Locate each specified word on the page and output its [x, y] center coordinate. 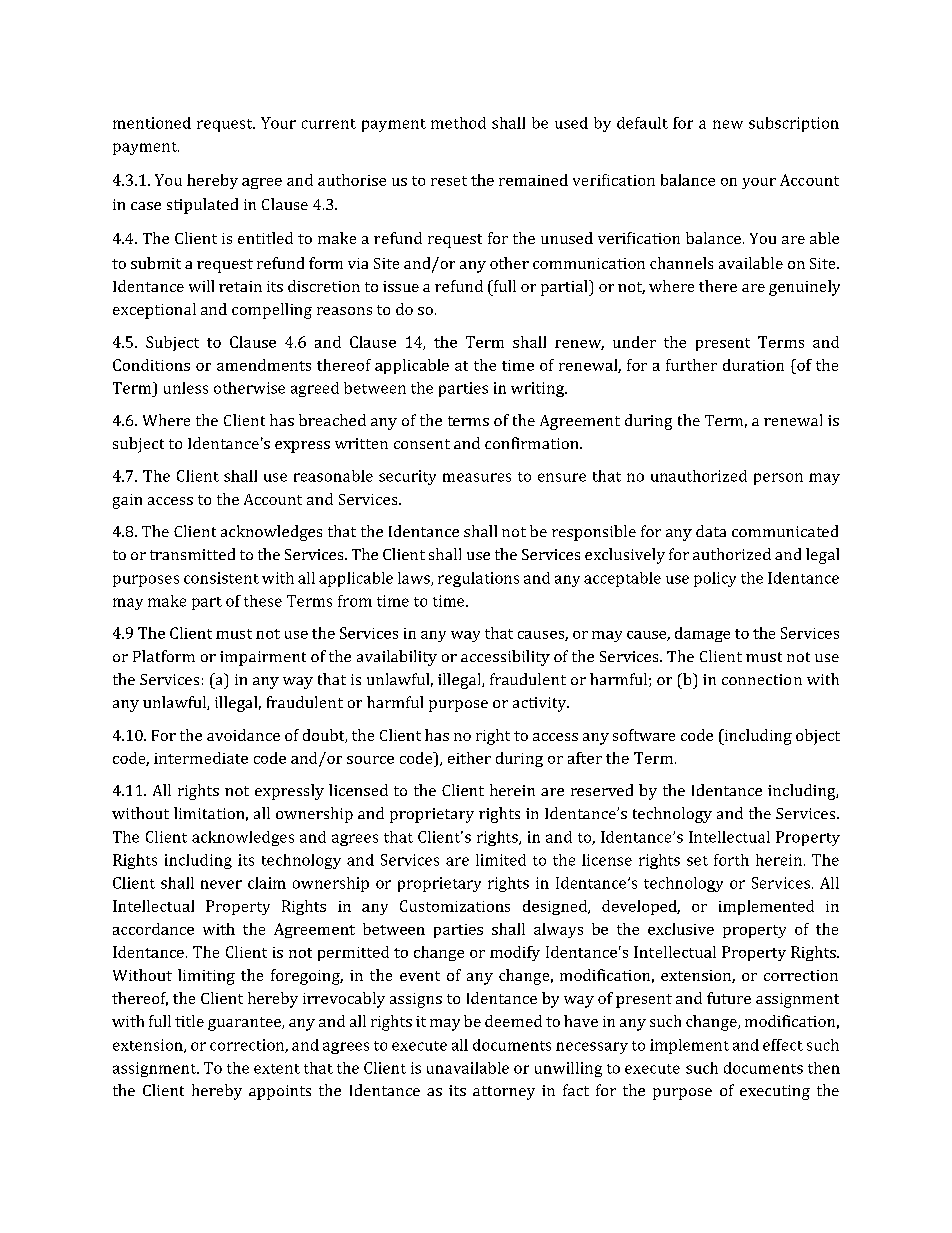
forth [731, 860]
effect [783, 1045]
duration [753, 365]
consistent [221, 578]
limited [501, 860]
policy [715, 579]
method [458, 123]
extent [277, 1069]
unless [186, 388]
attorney [504, 1093]
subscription [794, 124]
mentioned [152, 123]
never [221, 884]
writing [538, 389]
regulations [478, 579]
